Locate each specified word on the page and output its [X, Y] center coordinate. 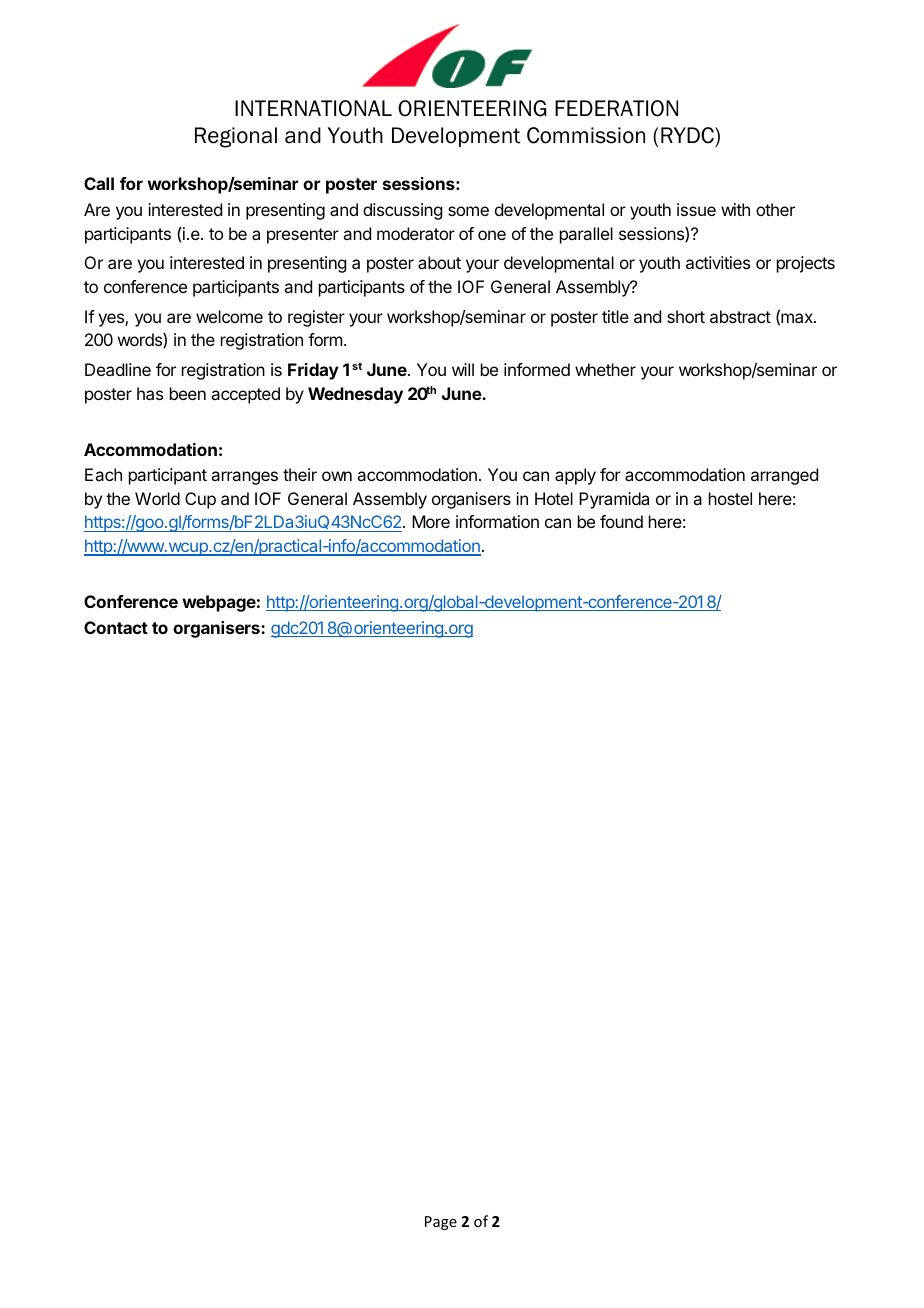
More [431, 521]
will [463, 369]
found [621, 521]
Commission [586, 135]
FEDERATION [616, 108]
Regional [236, 137]
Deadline [118, 369]
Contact [116, 627]
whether [605, 369]
